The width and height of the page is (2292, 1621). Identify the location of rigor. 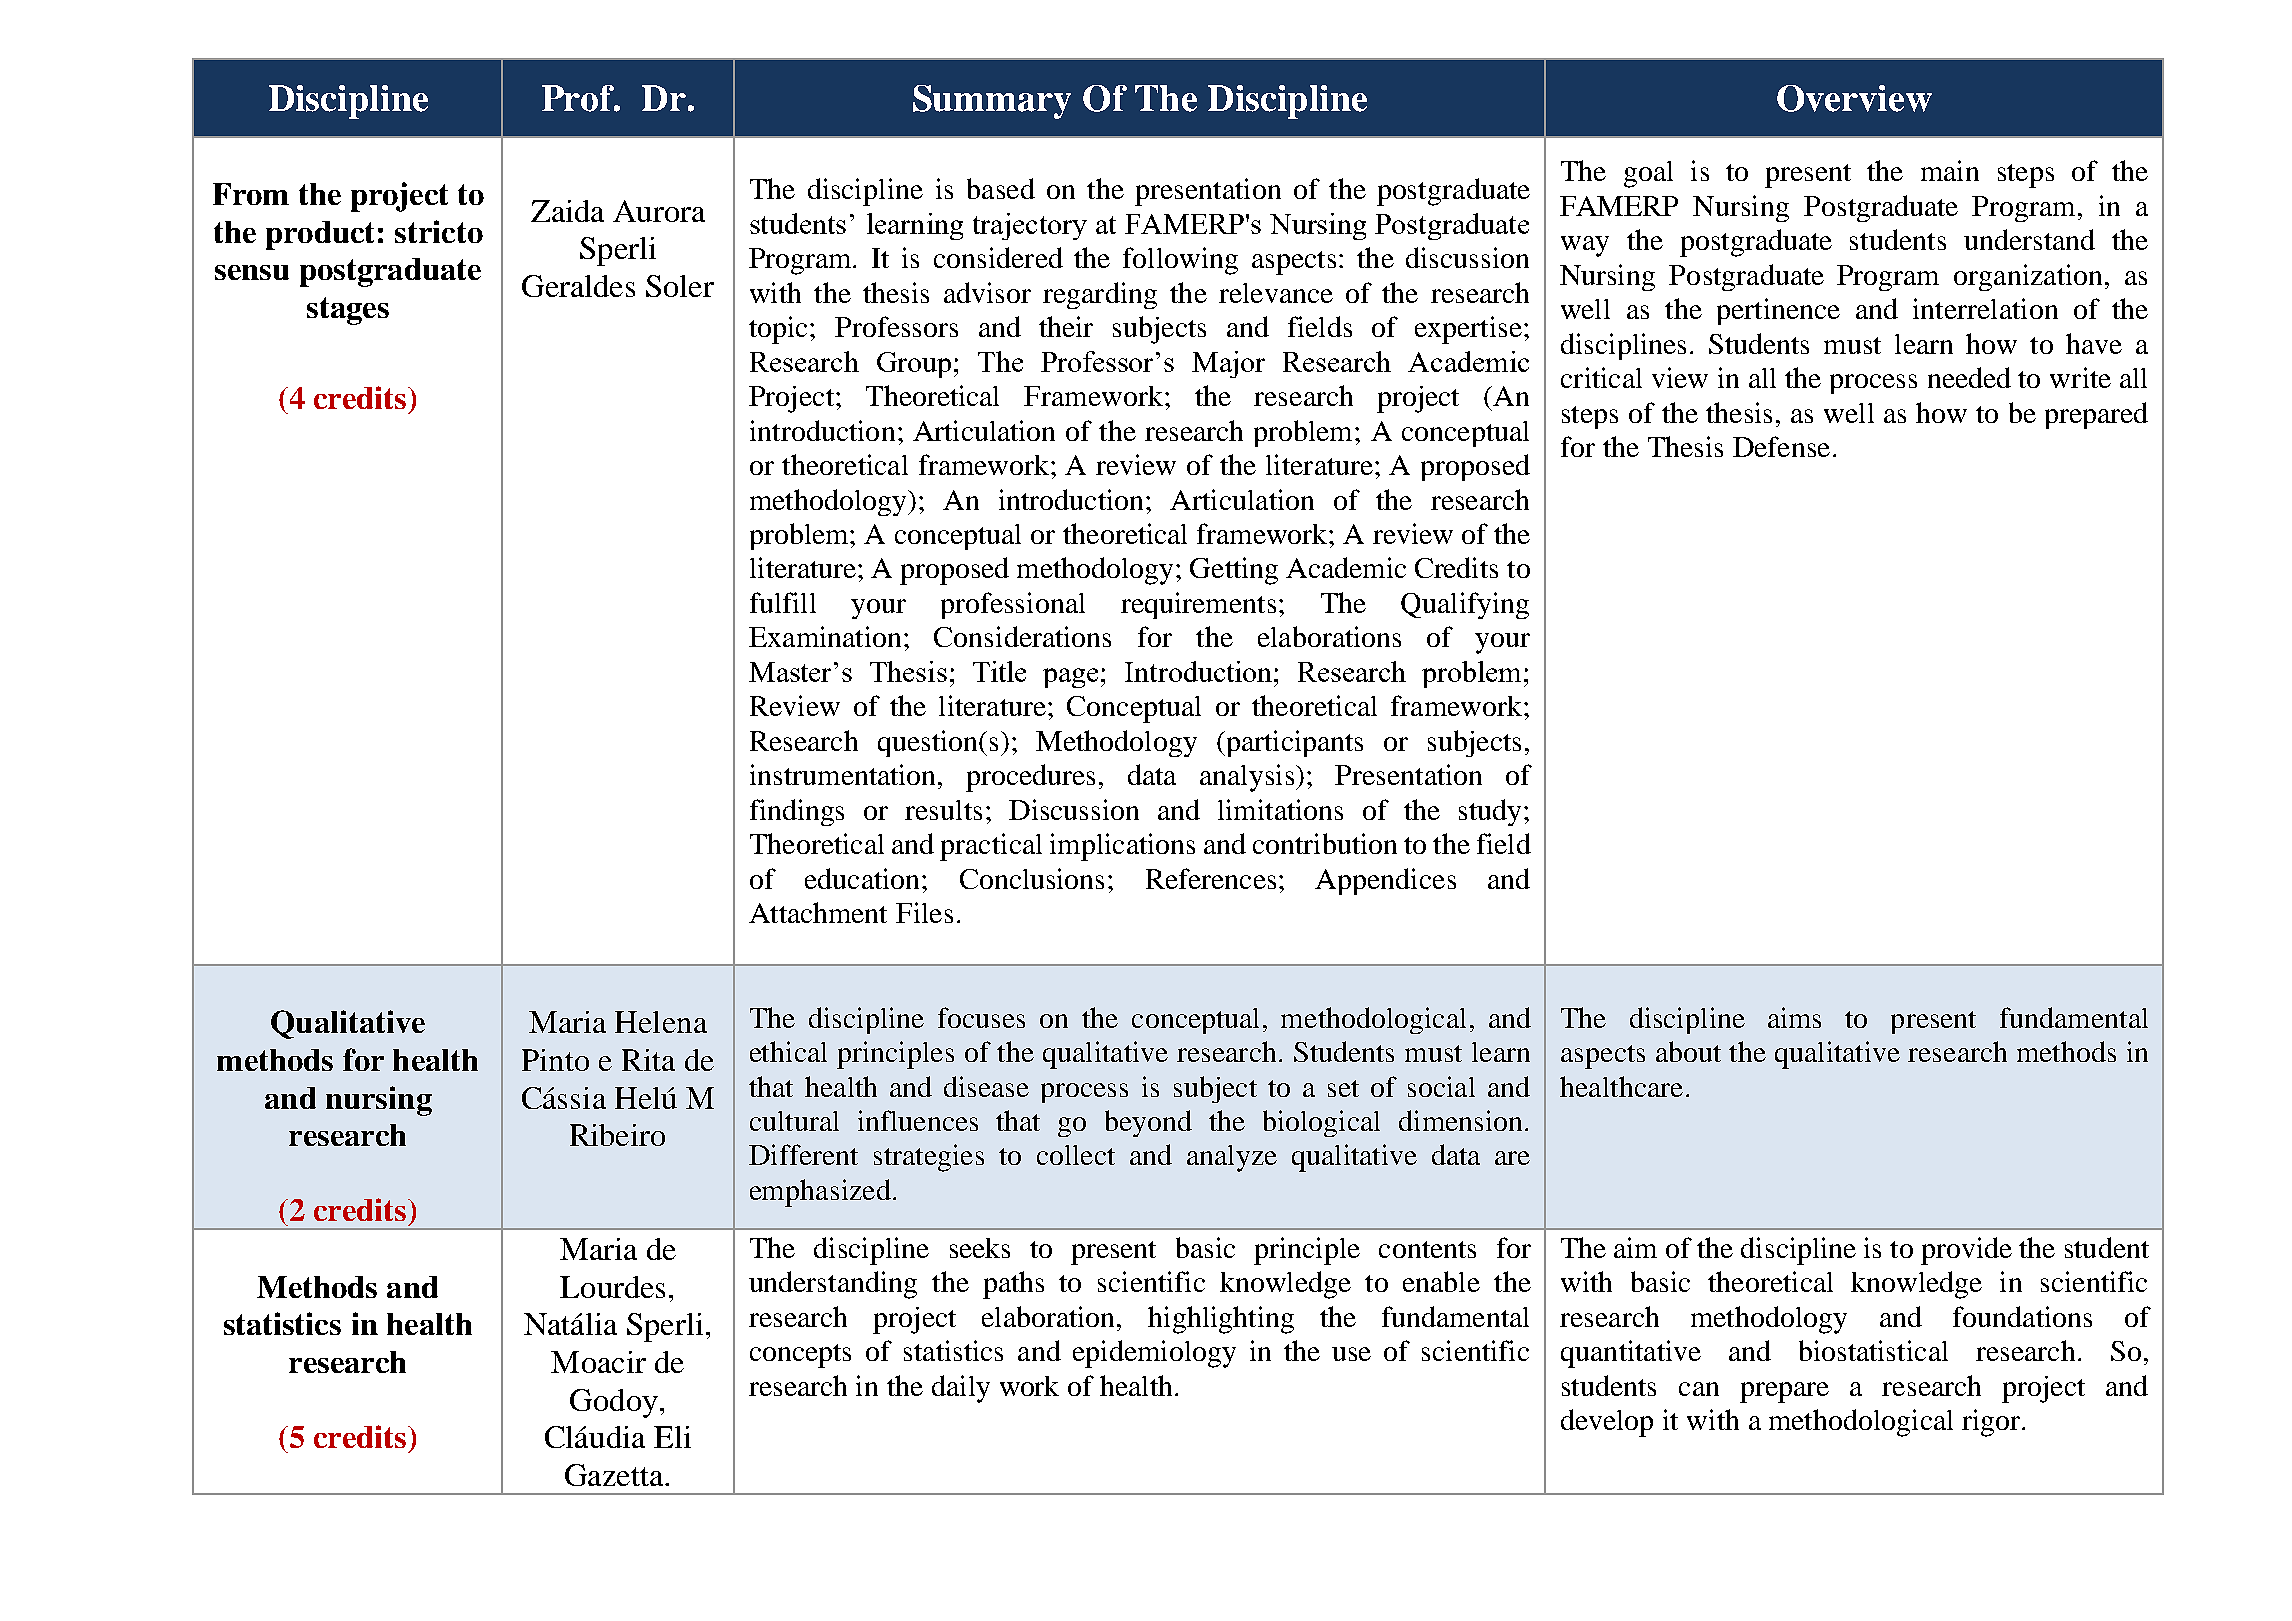
(1992, 1423).
